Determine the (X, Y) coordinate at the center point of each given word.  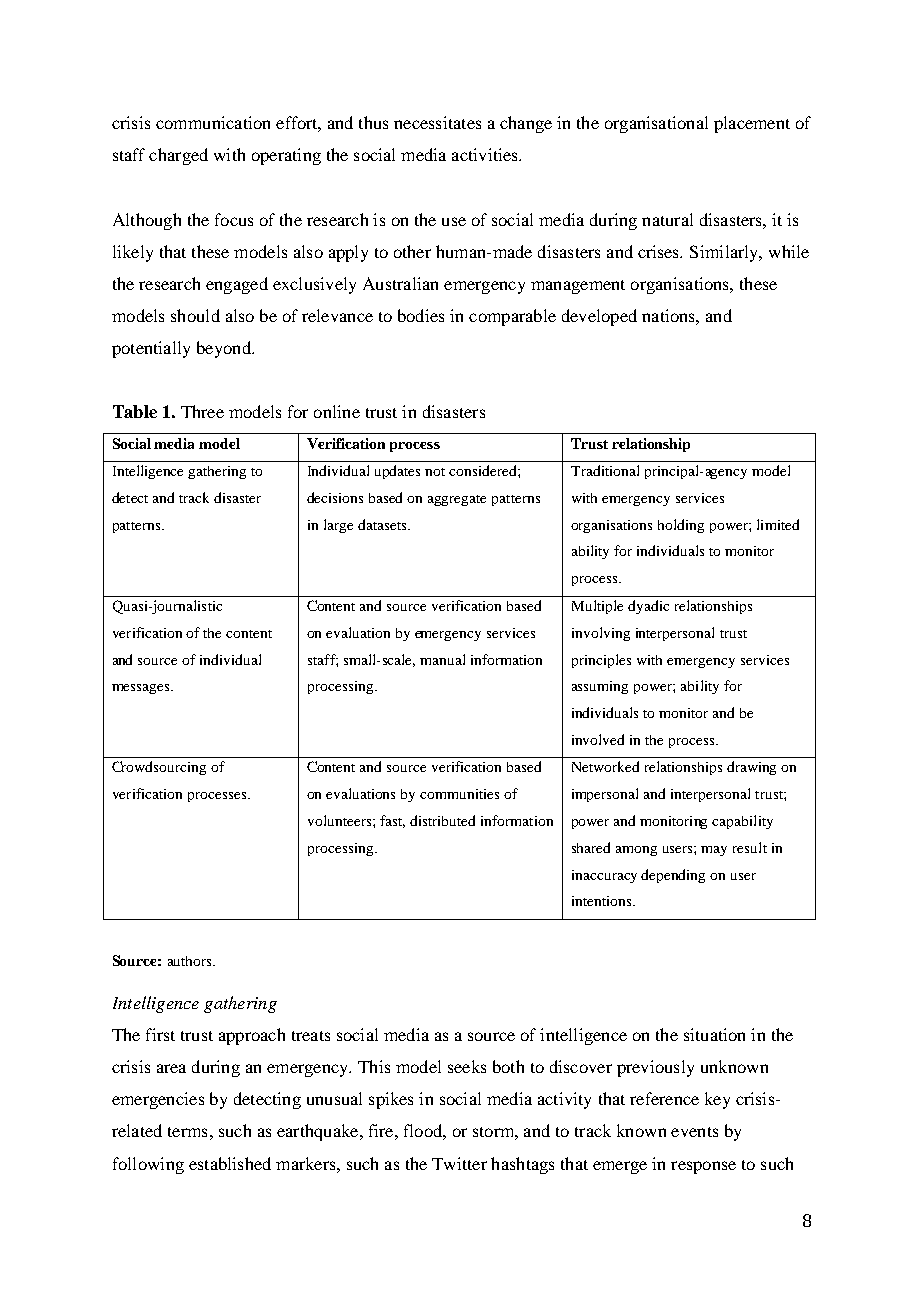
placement (752, 124)
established (230, 1163)
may (714, 851)
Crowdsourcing (159, 768)
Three (202, 411)
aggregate (457, 500)
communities (459, 794)
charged (178, 156)
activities (486, 154)
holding (681, 526)
